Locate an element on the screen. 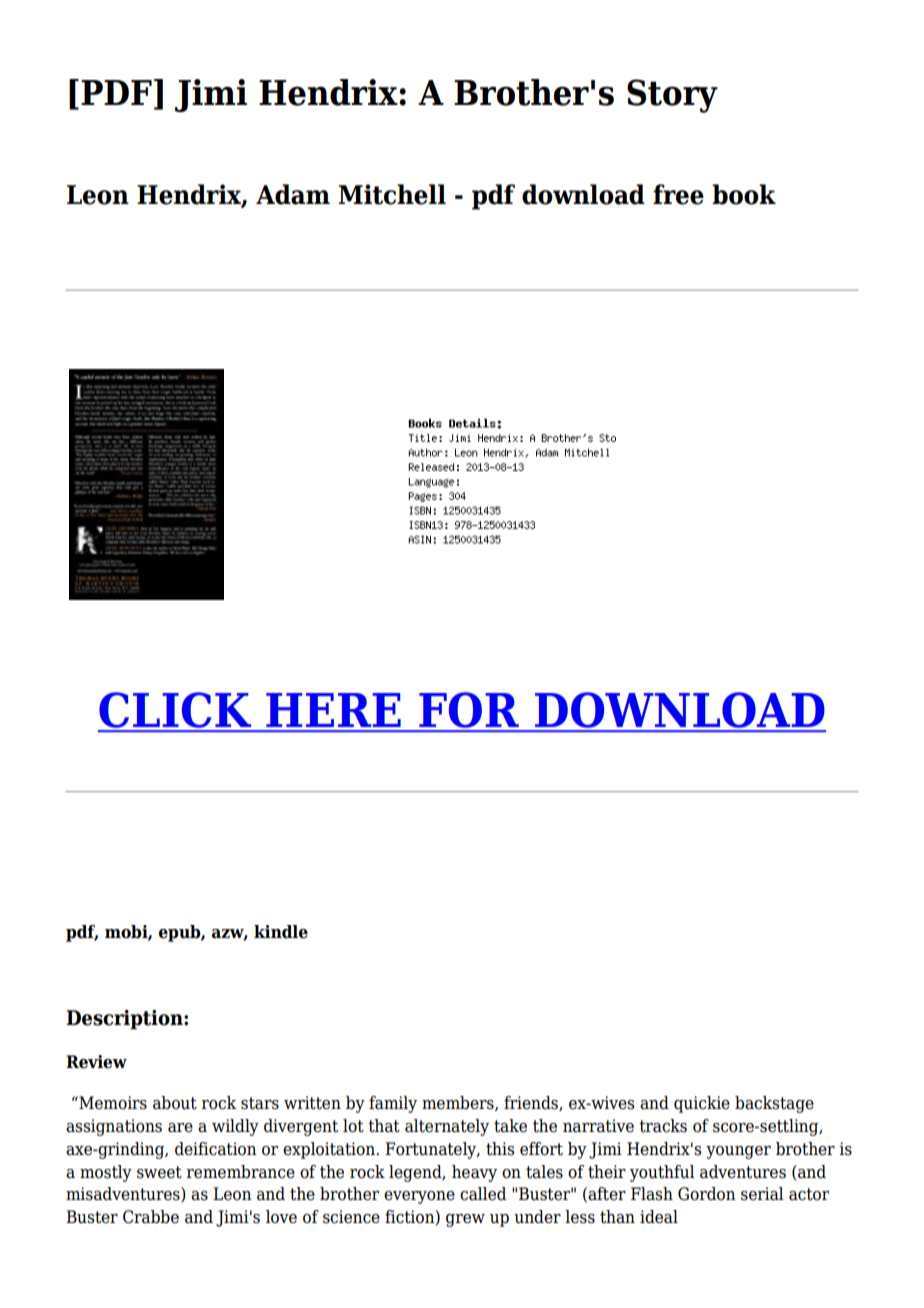 This screenshot has width=924, height=1308. Crabbe is located at coordinates (151, 1217).
